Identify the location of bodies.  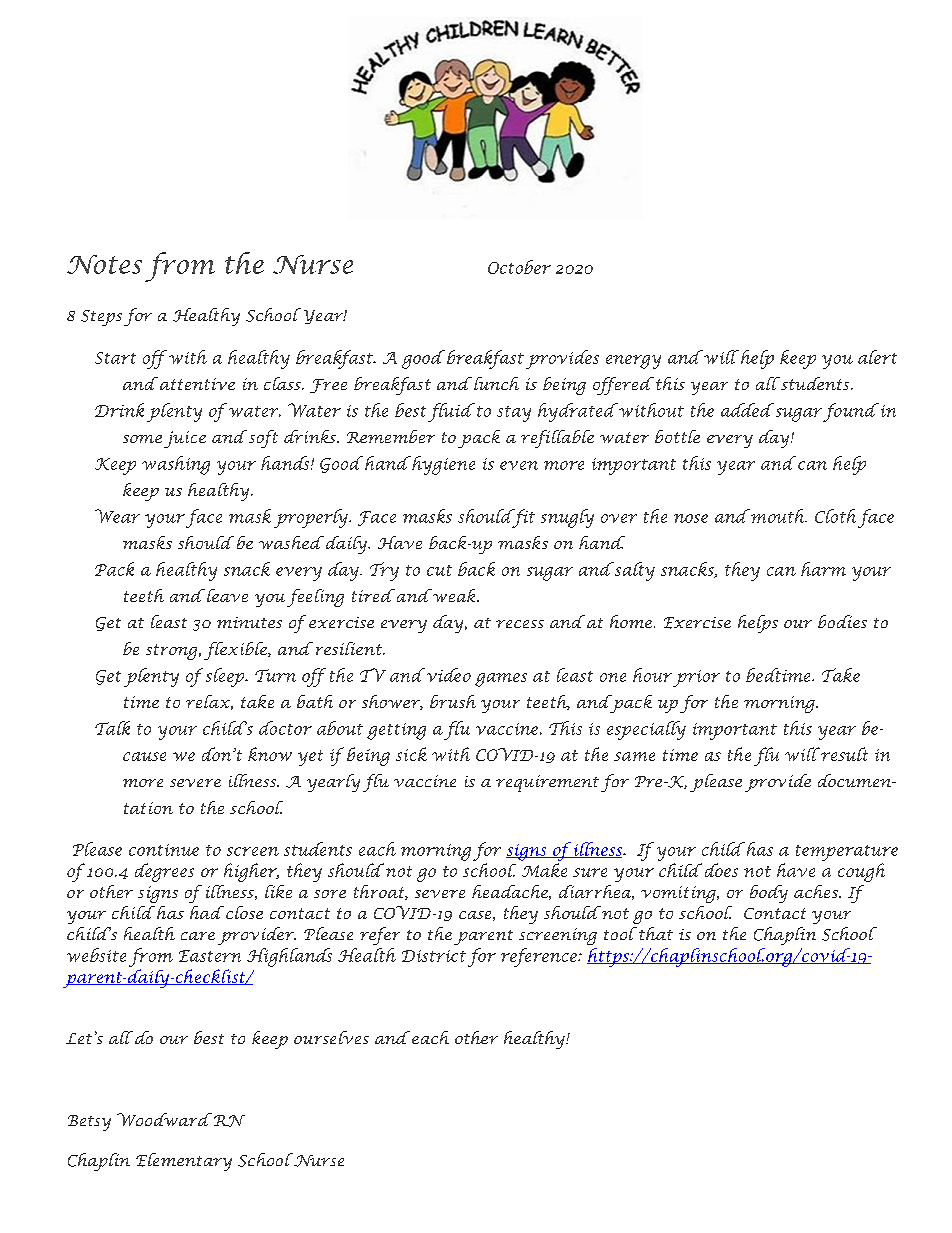
(842, 621).
